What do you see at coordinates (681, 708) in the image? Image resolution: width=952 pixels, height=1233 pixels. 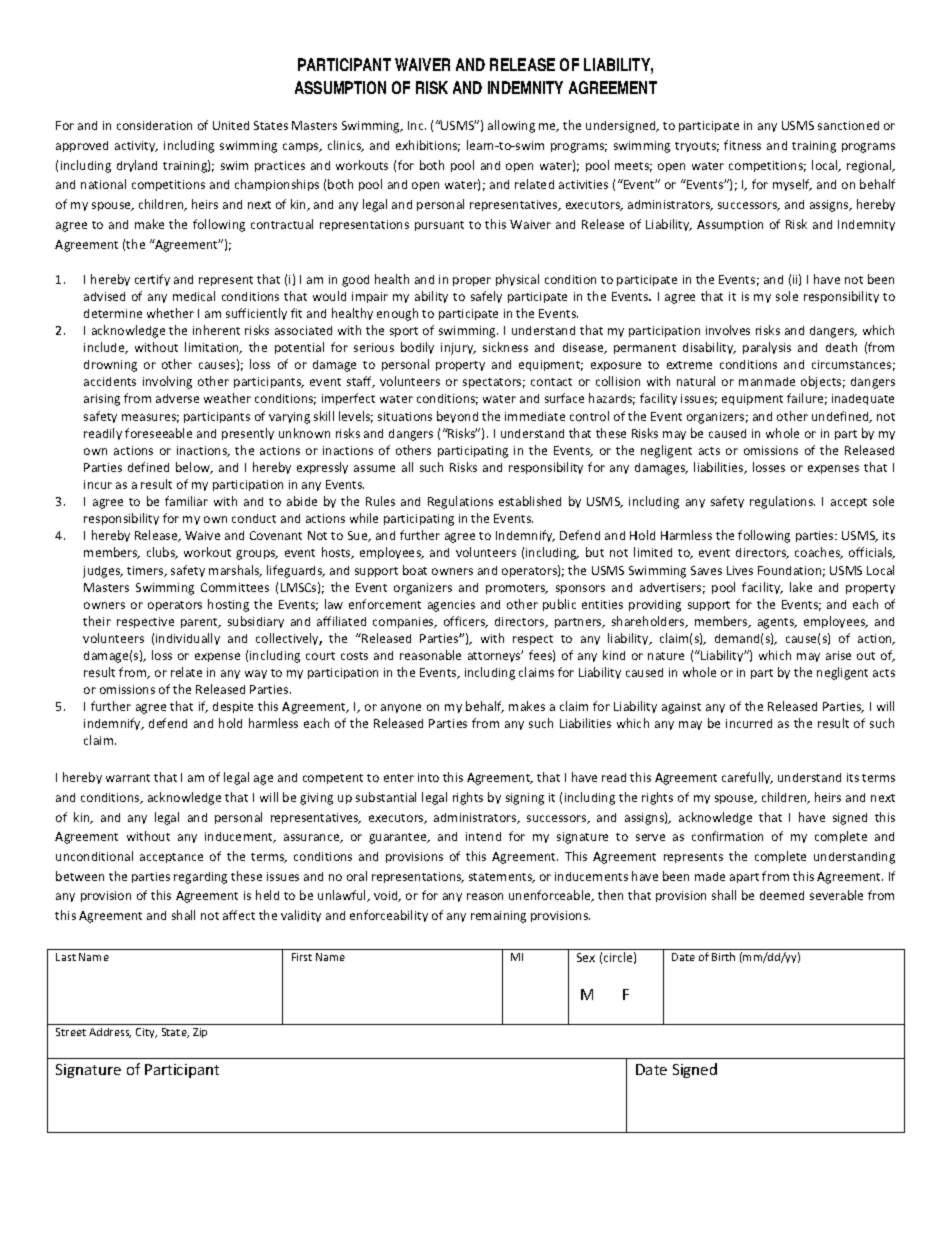 I see `against` at bounding box center [681, 708].
